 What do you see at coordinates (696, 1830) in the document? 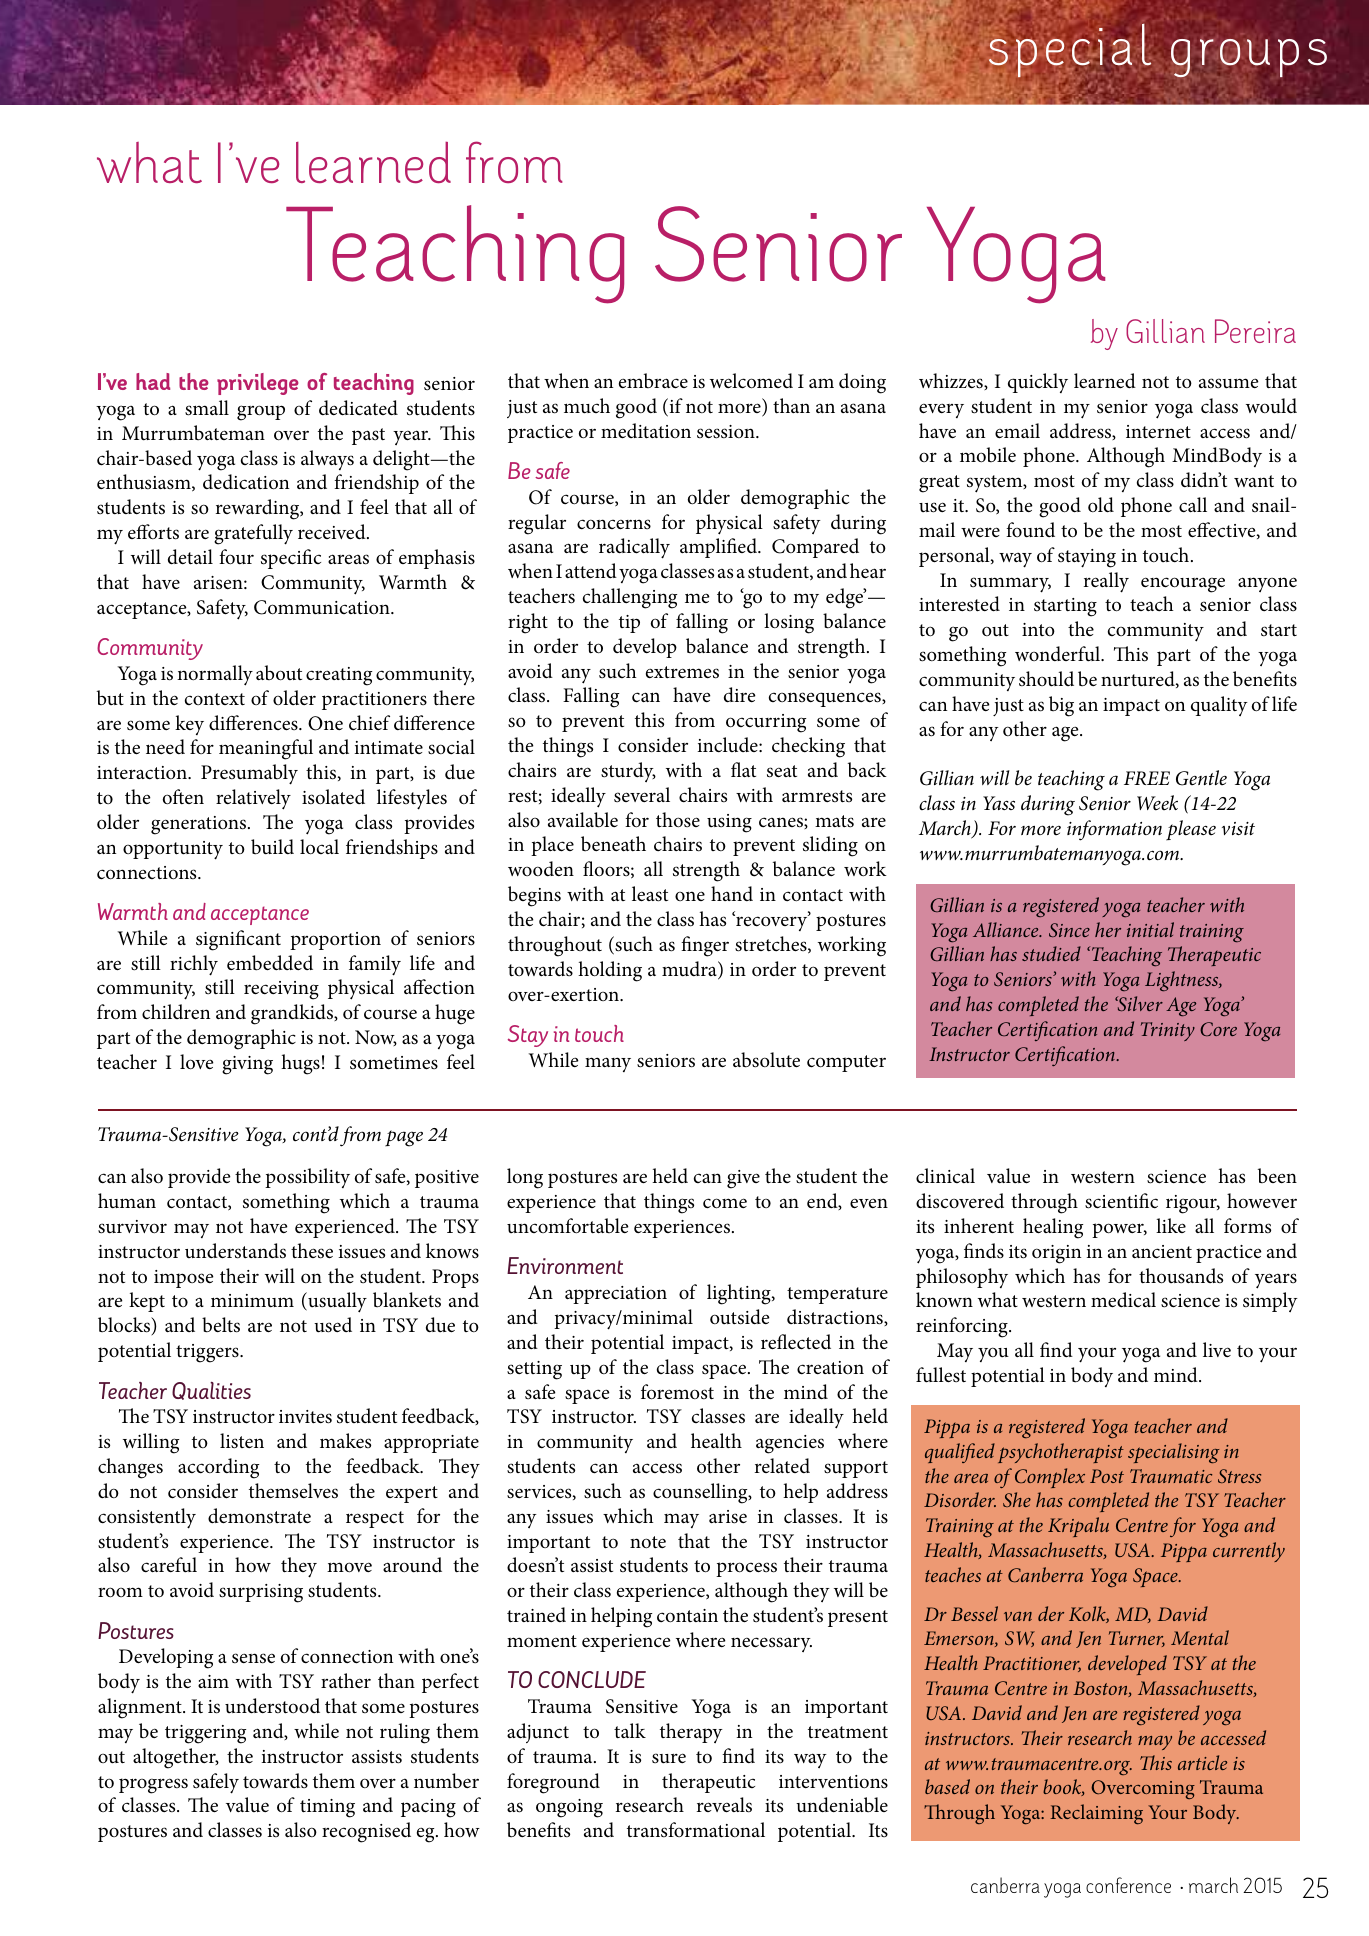
I see `transformational` at bounding box center [696, 1830].
